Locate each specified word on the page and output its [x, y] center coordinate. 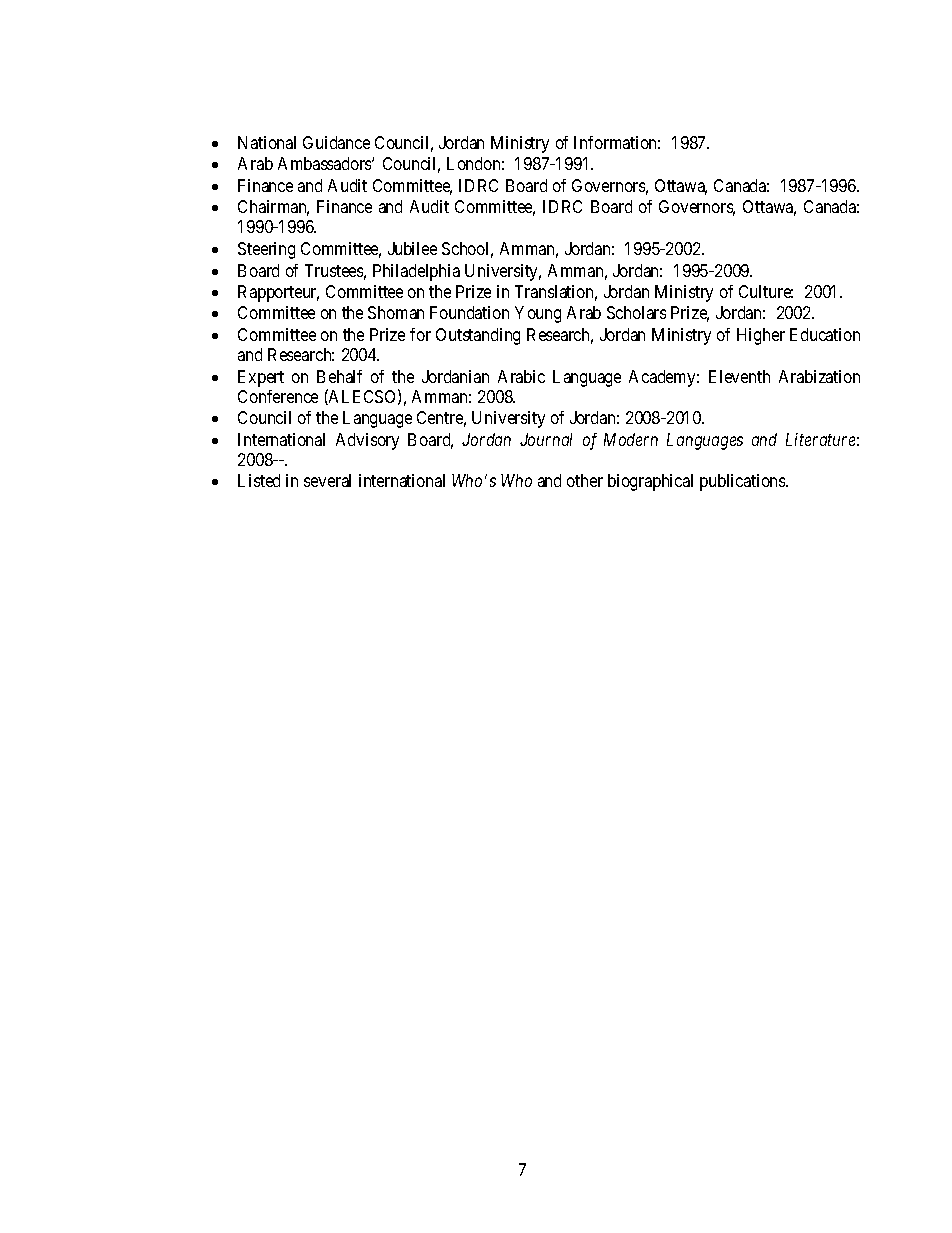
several [327, 480]
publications [743, 482]
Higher [761, 336]
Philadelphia [416, 272]
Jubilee [412, 248]
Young [538, 314]
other [585, 480]
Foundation [469, 312]
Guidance [336, 142]
